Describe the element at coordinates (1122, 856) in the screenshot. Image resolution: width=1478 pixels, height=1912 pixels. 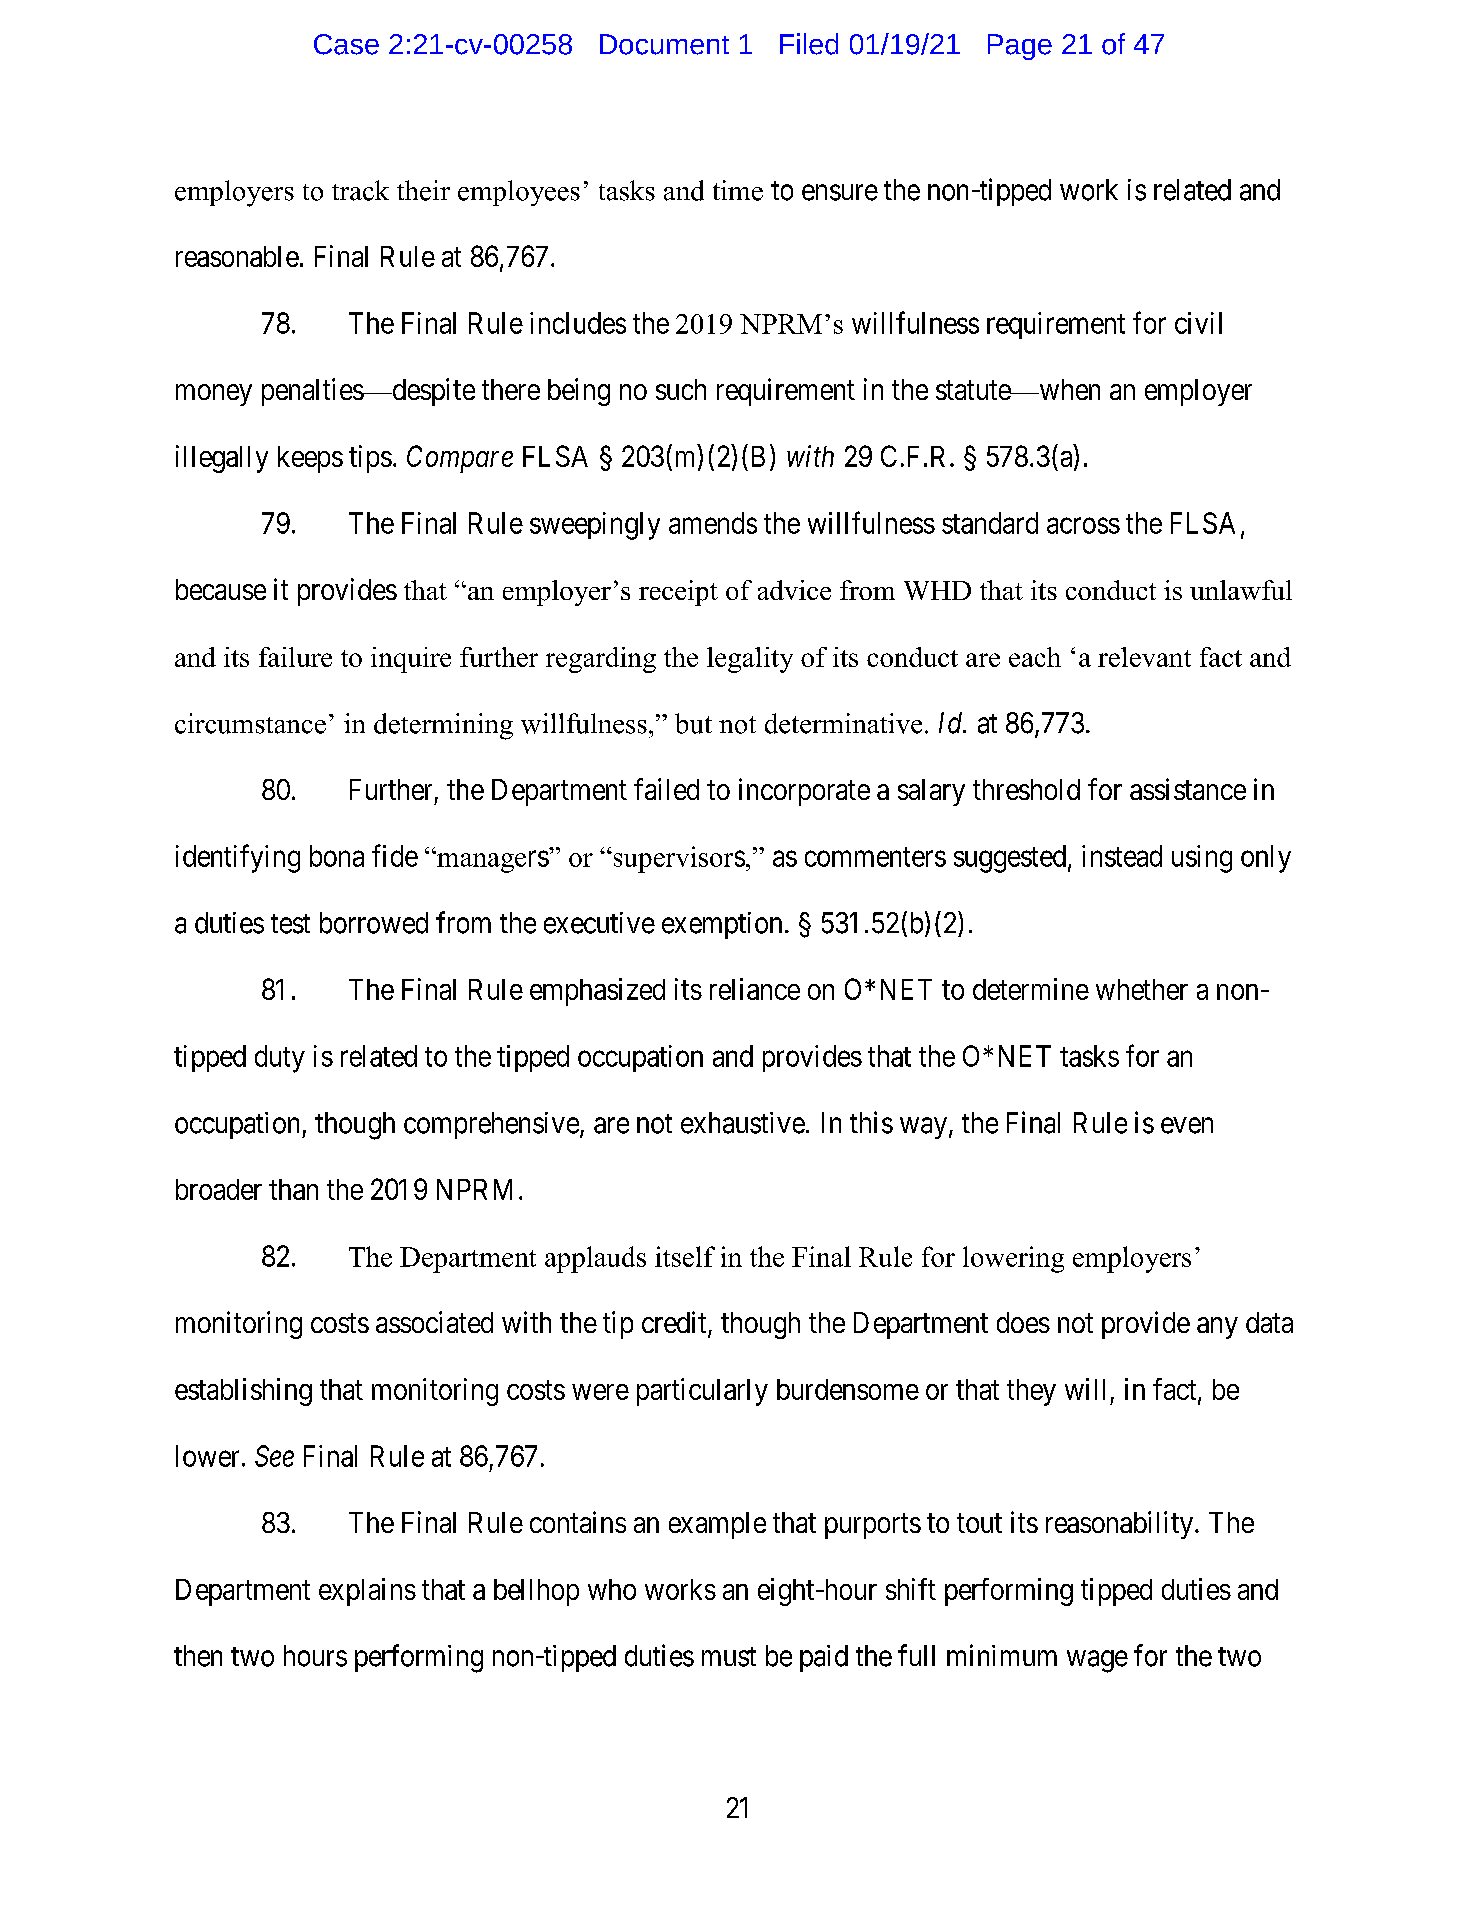
I see `instead` at that location.
